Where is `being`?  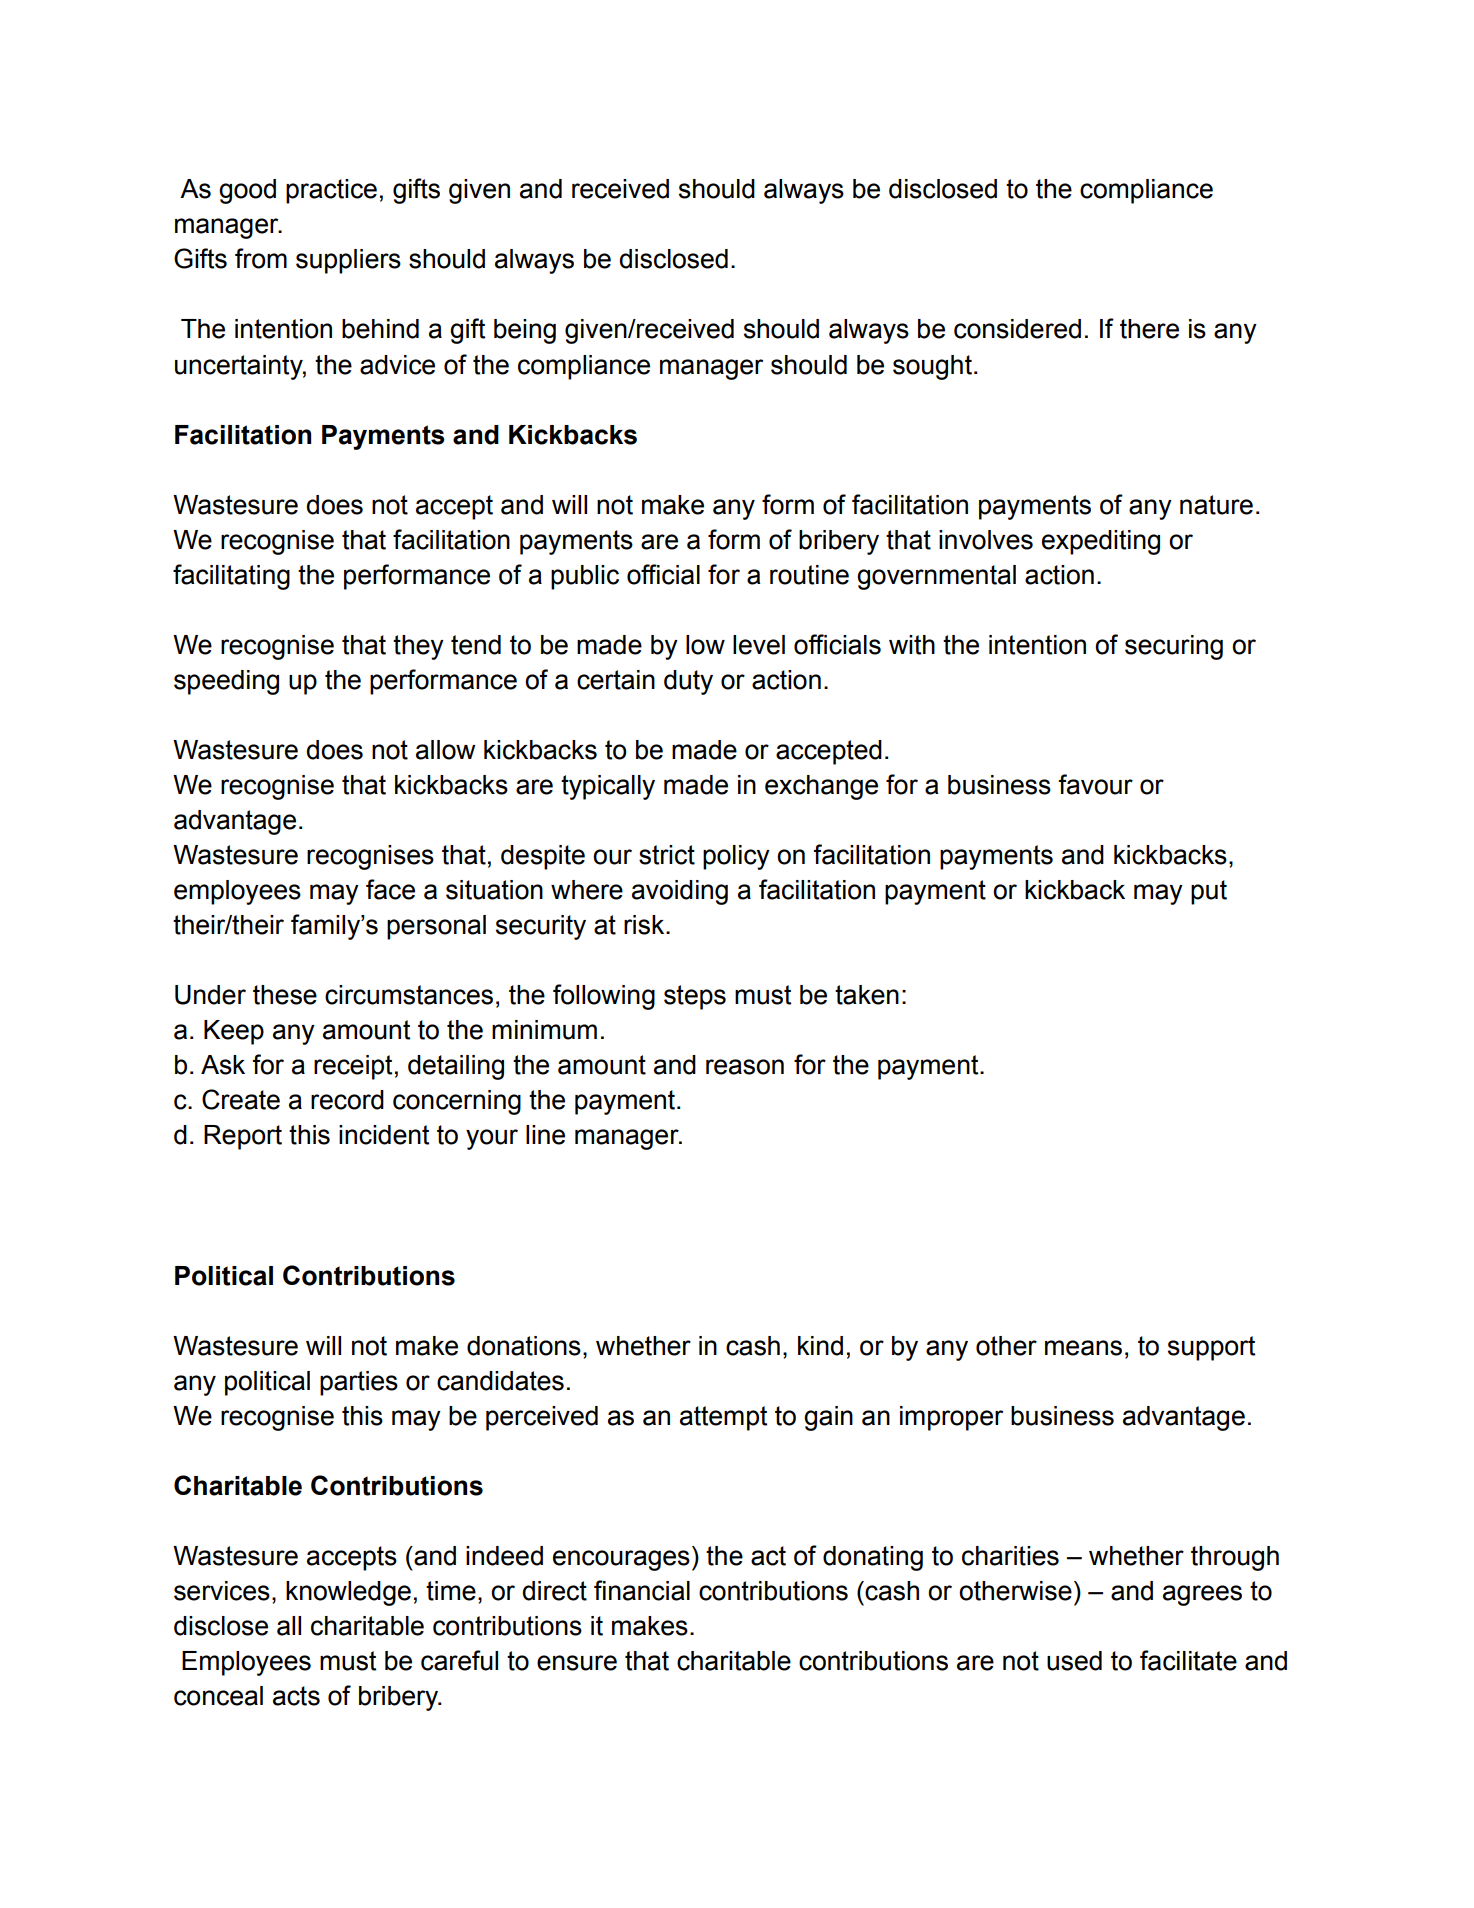
being is located at coordinates (525, 331).
